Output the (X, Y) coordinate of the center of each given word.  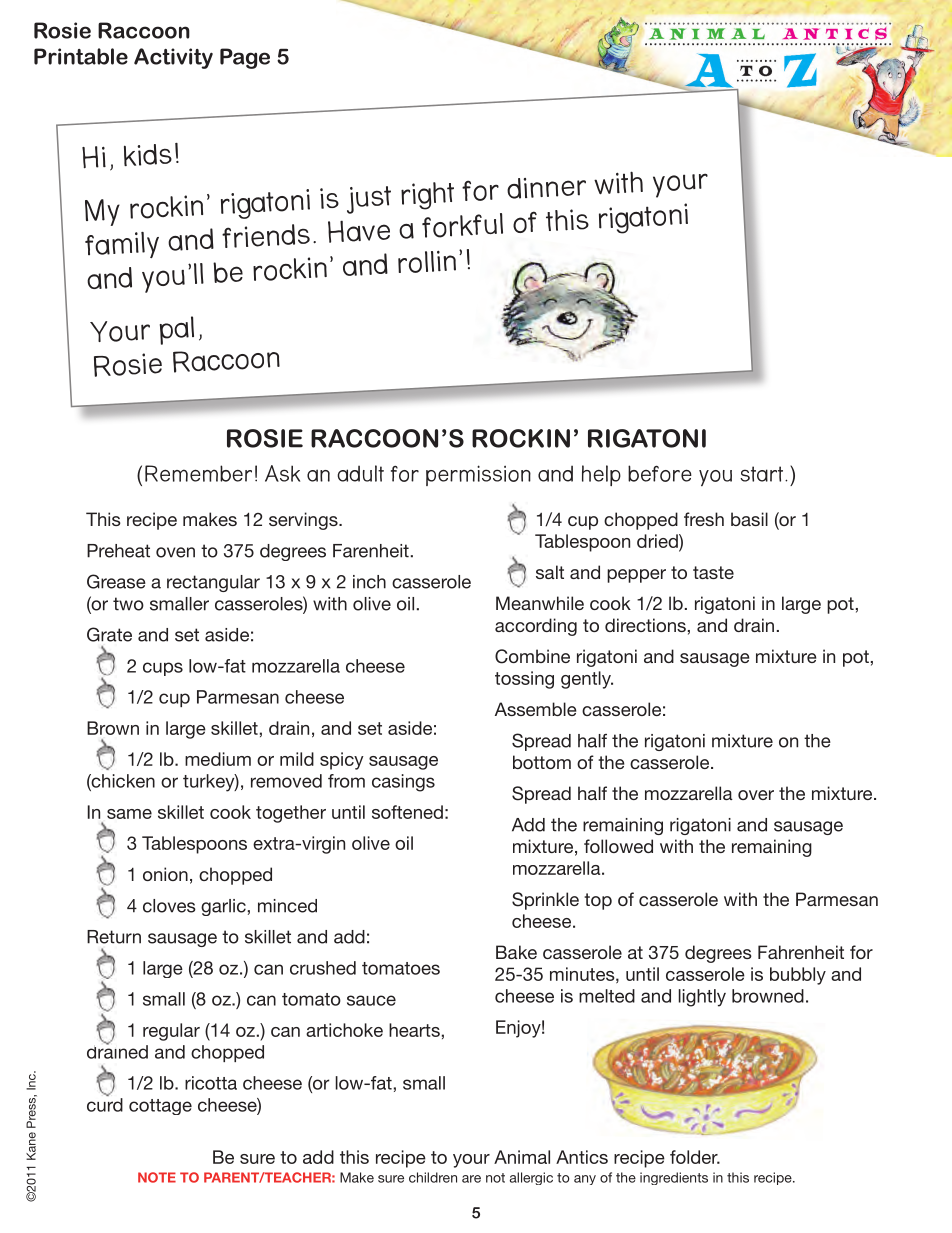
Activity (173, 58)
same (129, 814)
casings (403, 783)
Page (245, 58)
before (660, 473)
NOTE (157, 1177)
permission (478, 475)
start (763, 474)
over (756, 795)
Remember (198, 473)
